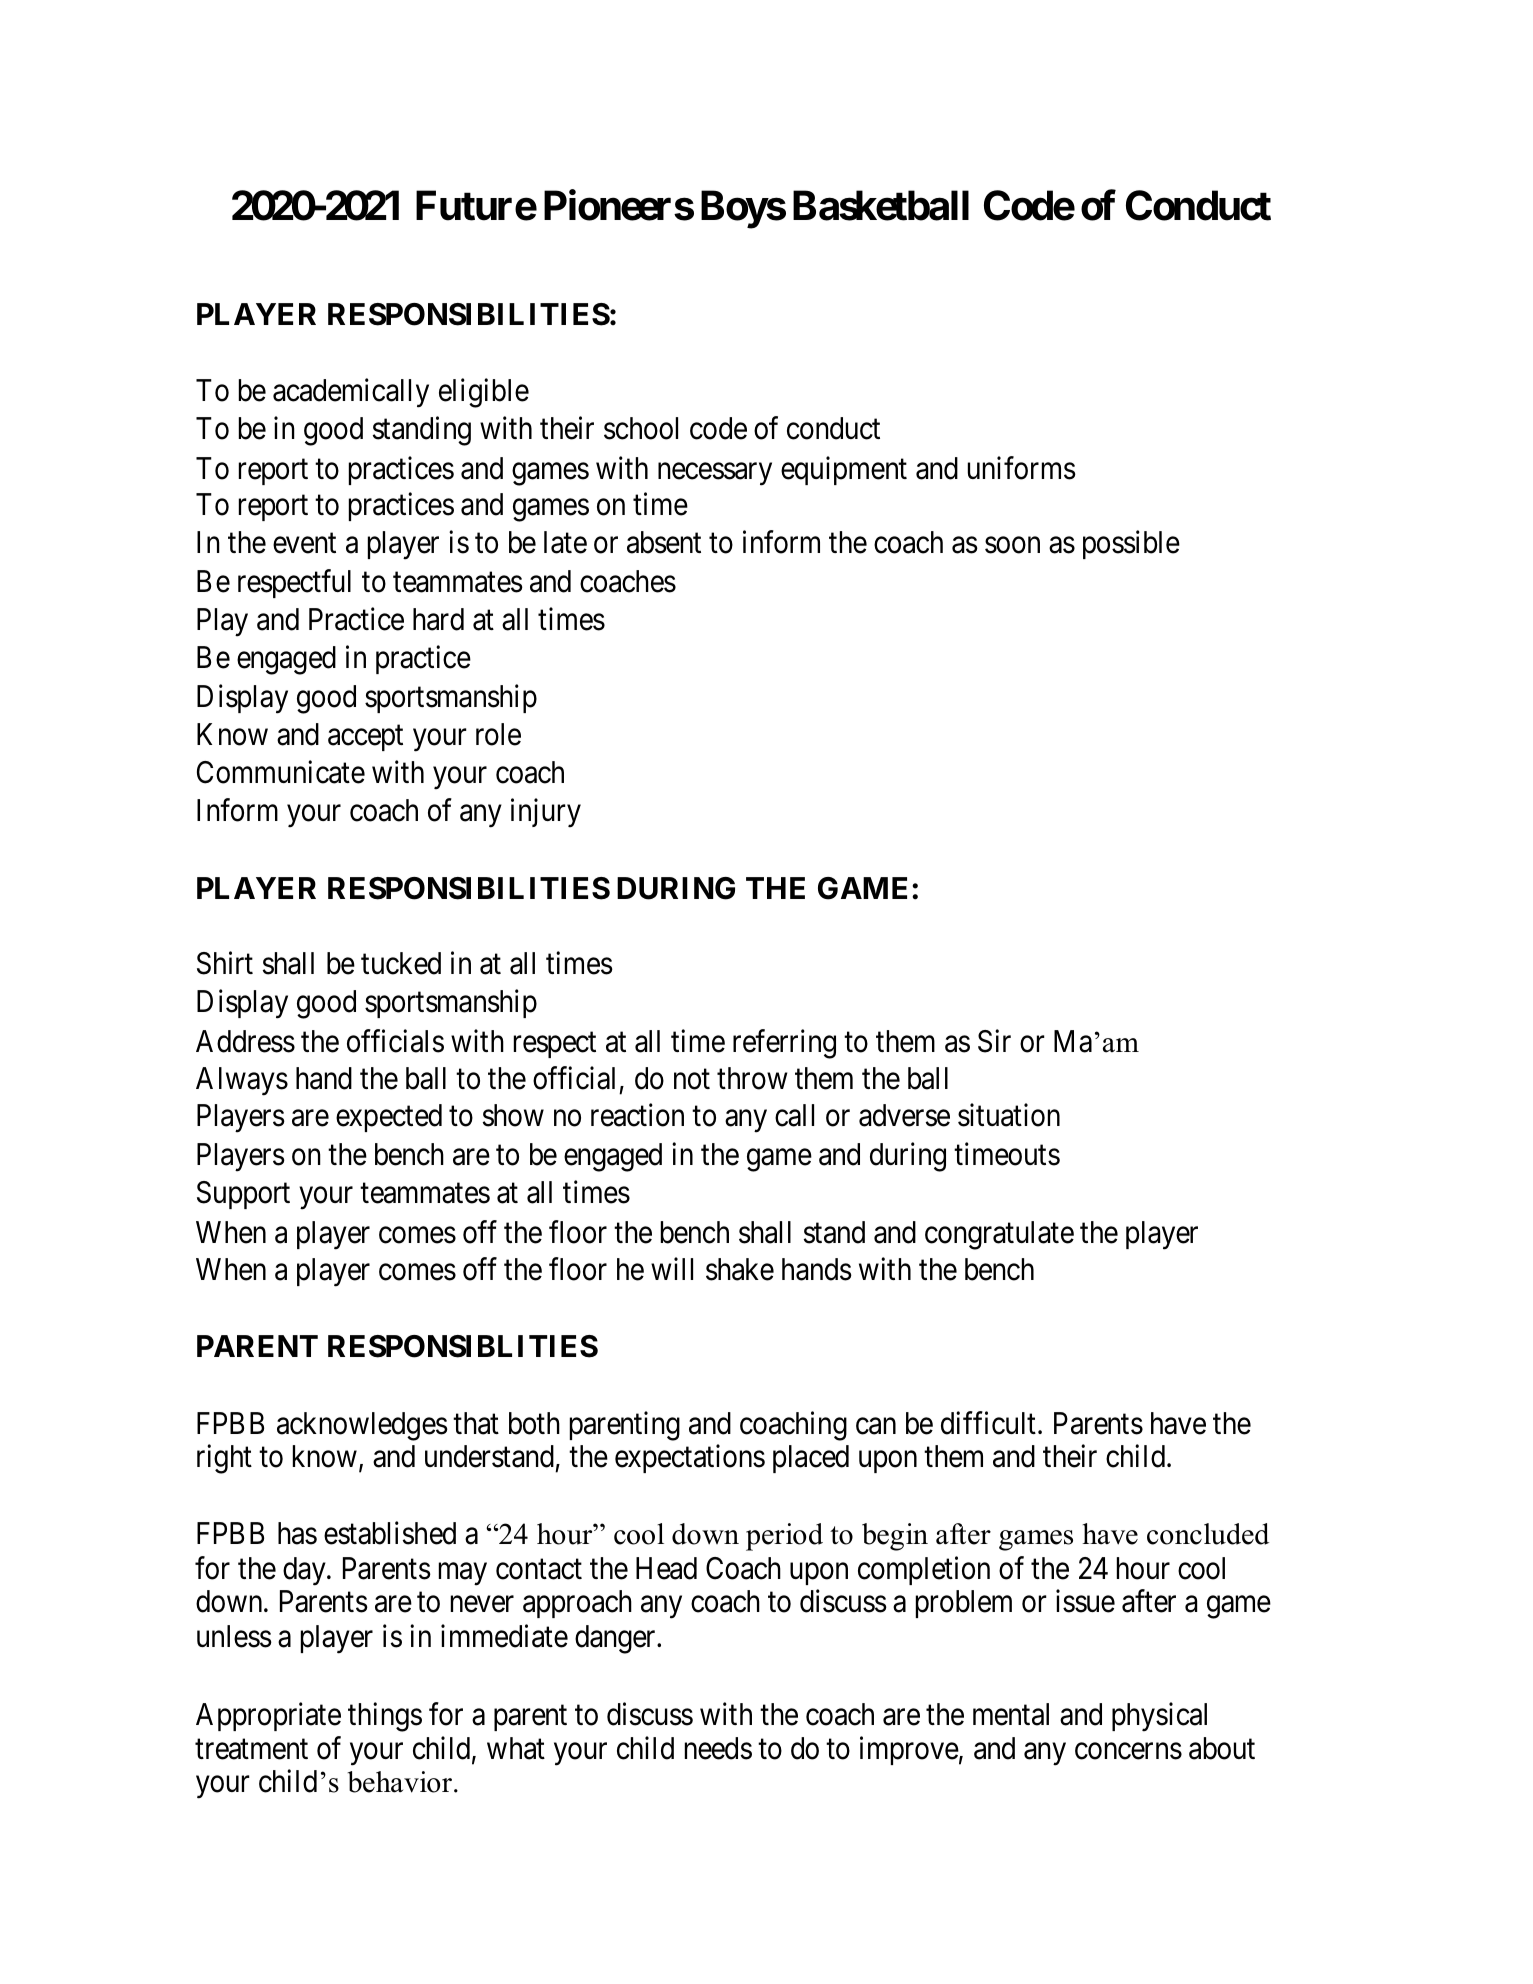 The width and height of the screenshot is (1533, 1984). What do you see at coordinates (616, 1639) in the screenshot?
I see `danger` at bounding box center [616, 1639].
